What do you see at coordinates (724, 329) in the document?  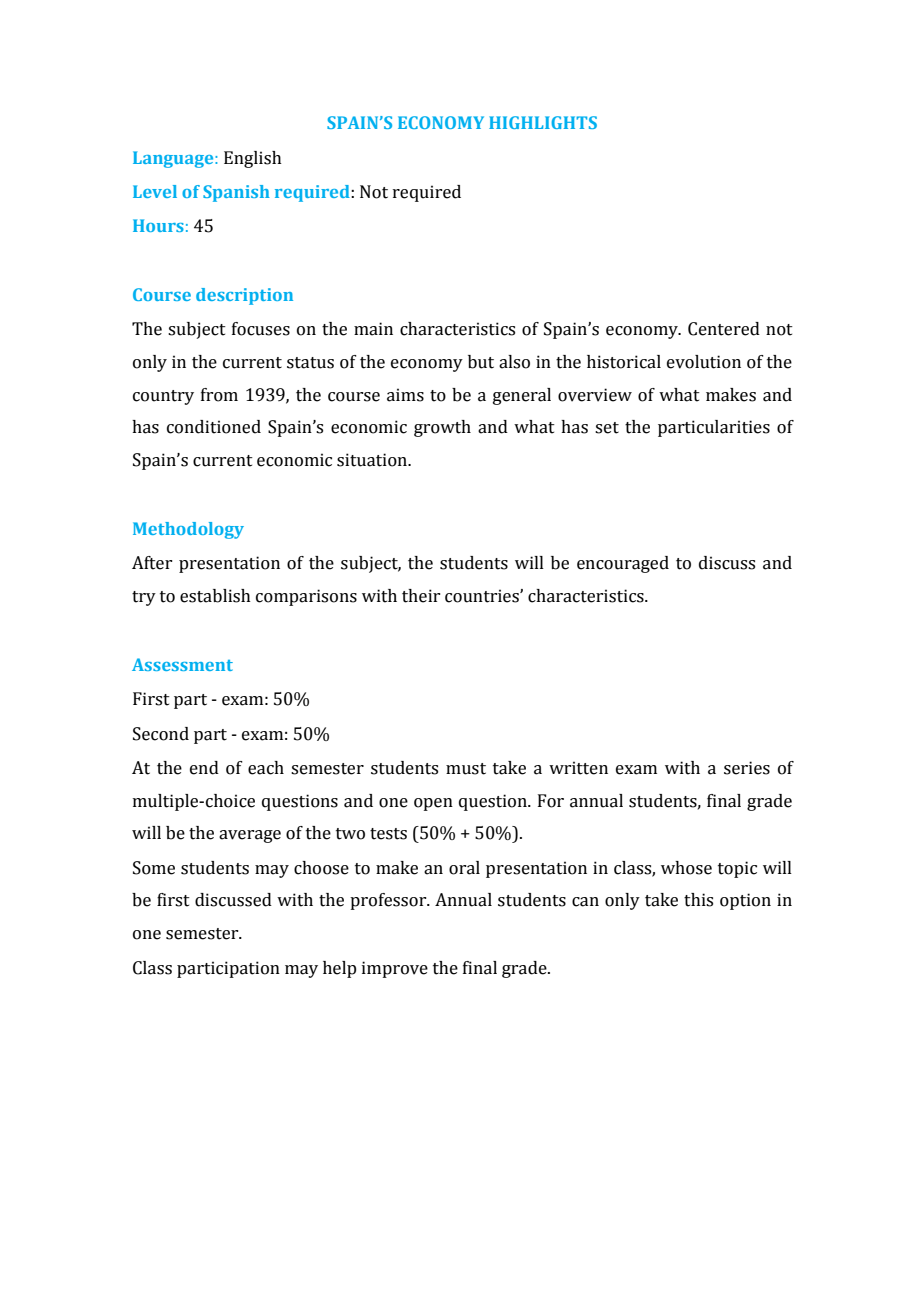 I see `Centered` at bounding box center [724, 329].
